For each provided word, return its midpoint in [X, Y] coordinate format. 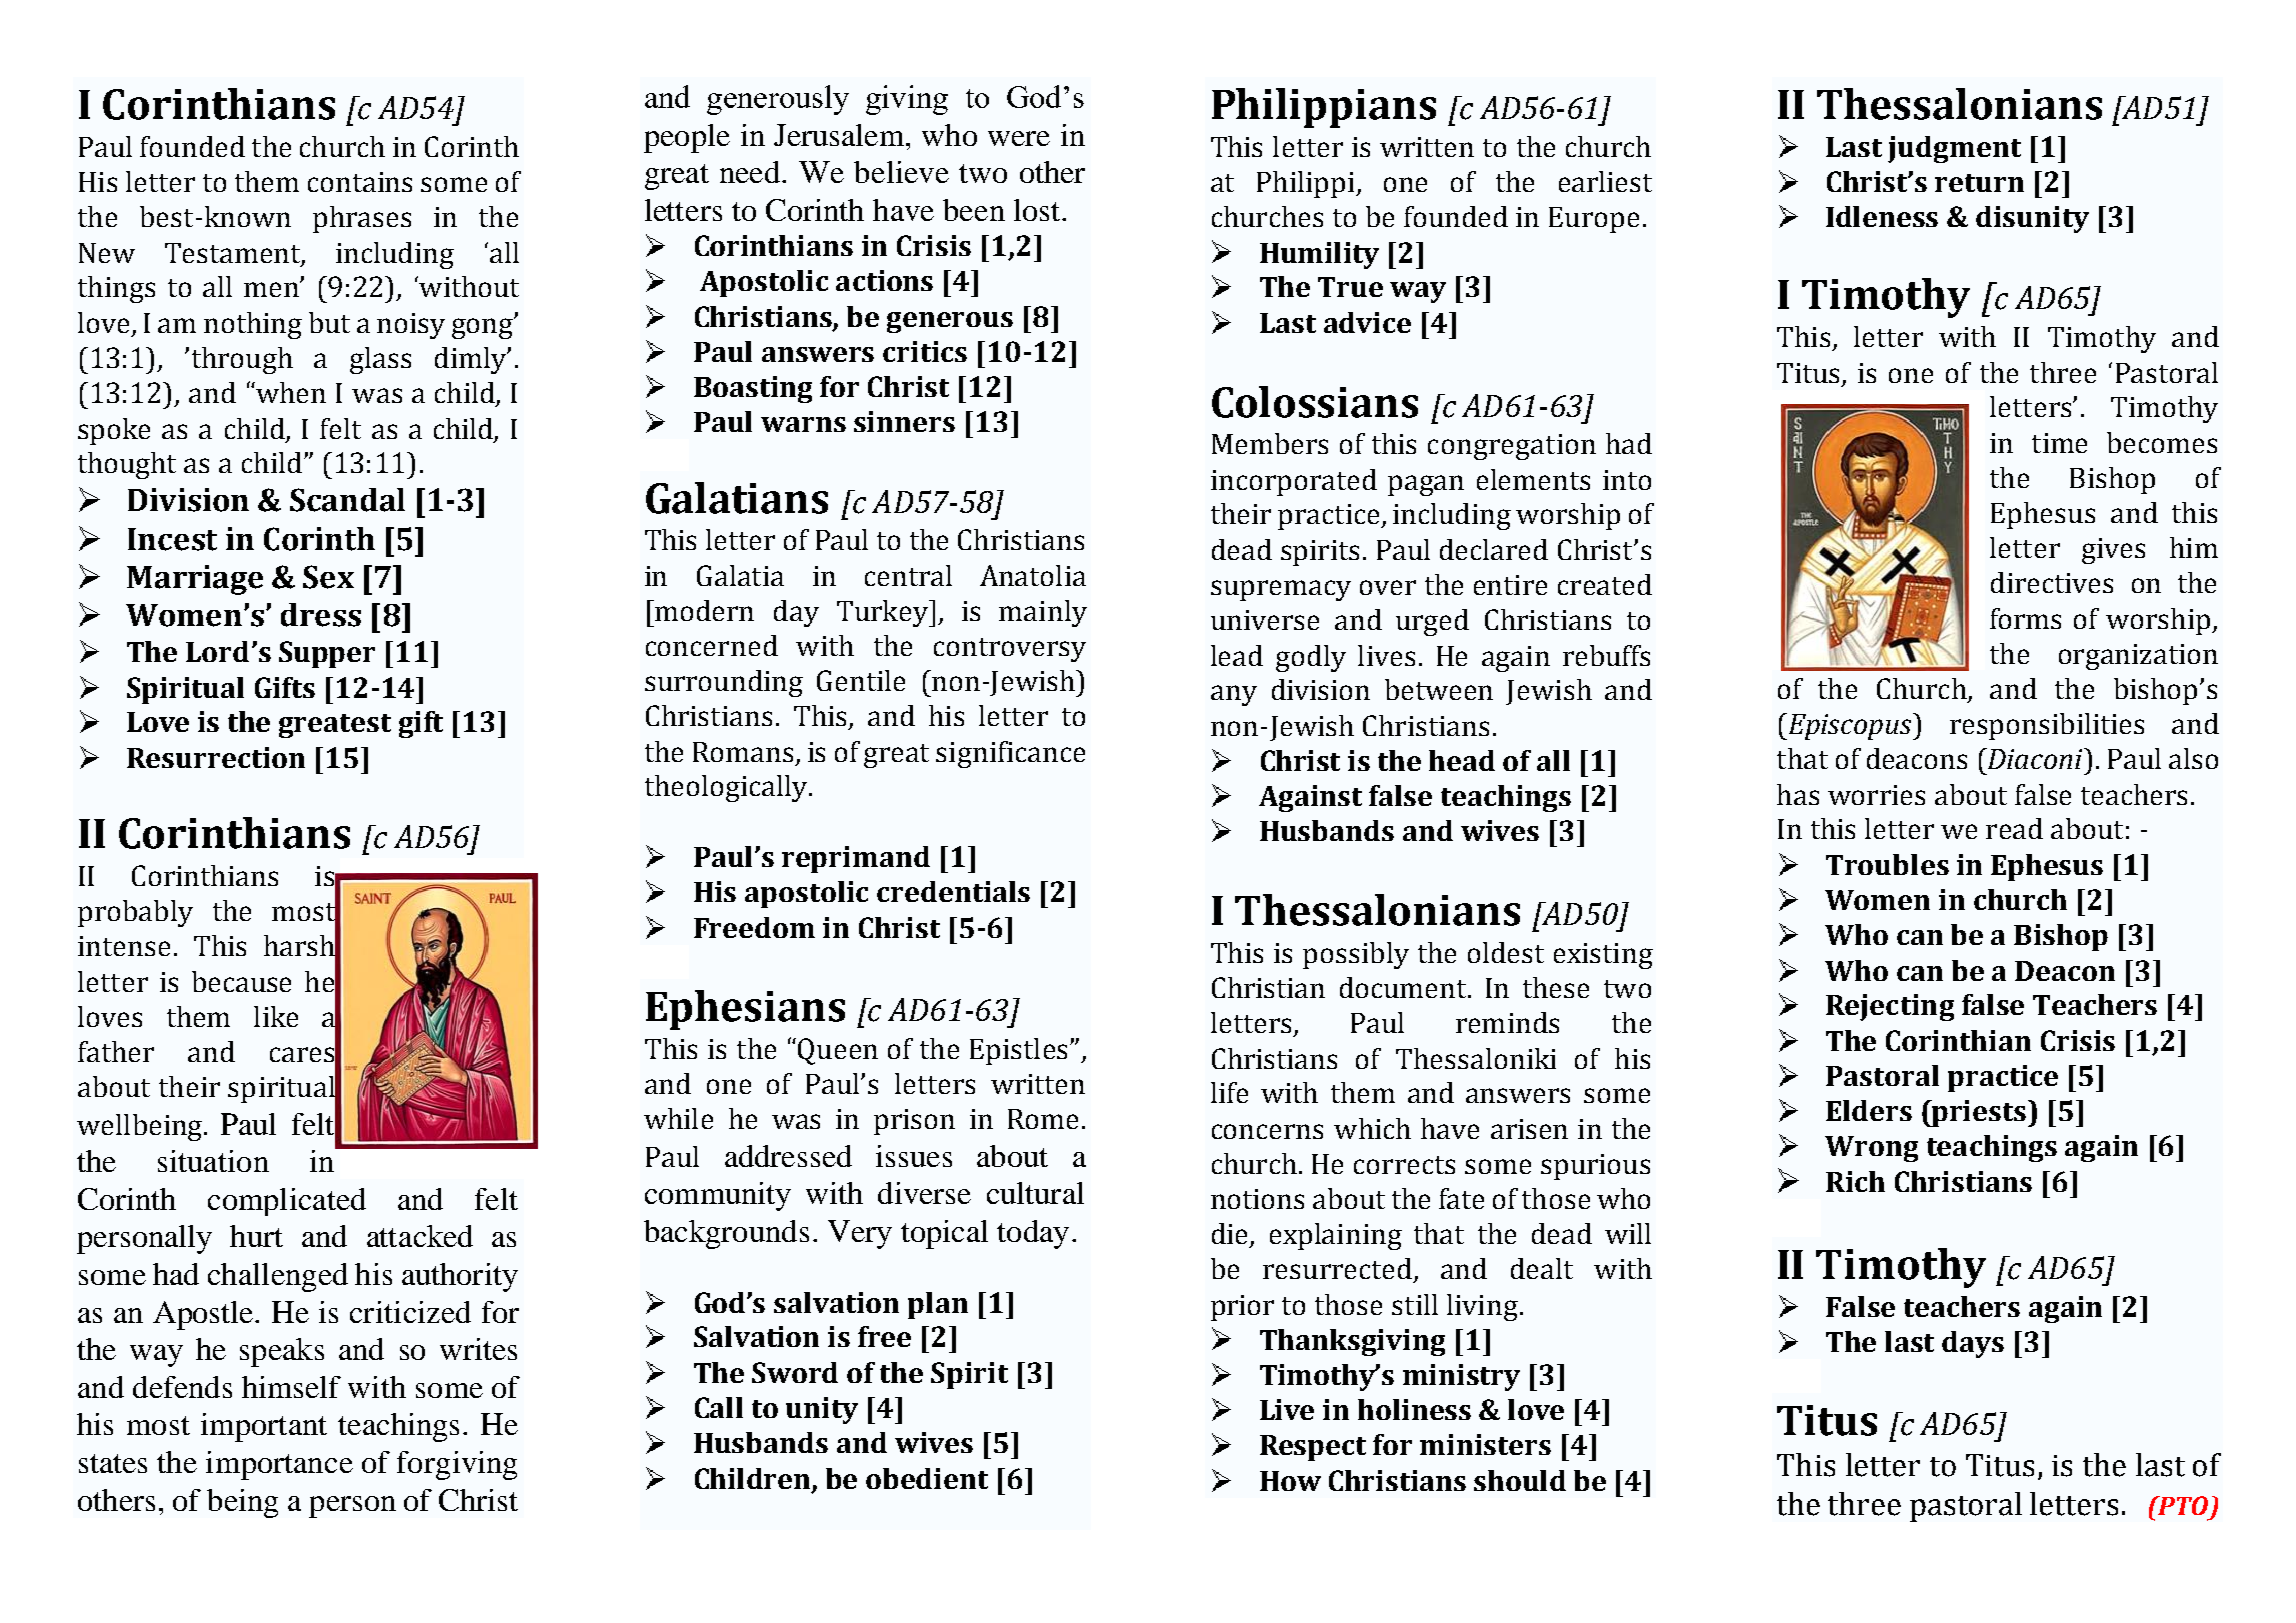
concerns [1267, 1131]
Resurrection [216, 757]
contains [360, 182]
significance [1010, 754]
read [2014, 828]
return [1979, 183]
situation [213, 1161]
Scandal [347, 500]
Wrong [1871, 1149]
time [2059, 443]
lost [1038, 210]
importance [279, 1465]
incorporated [1294, 482]
